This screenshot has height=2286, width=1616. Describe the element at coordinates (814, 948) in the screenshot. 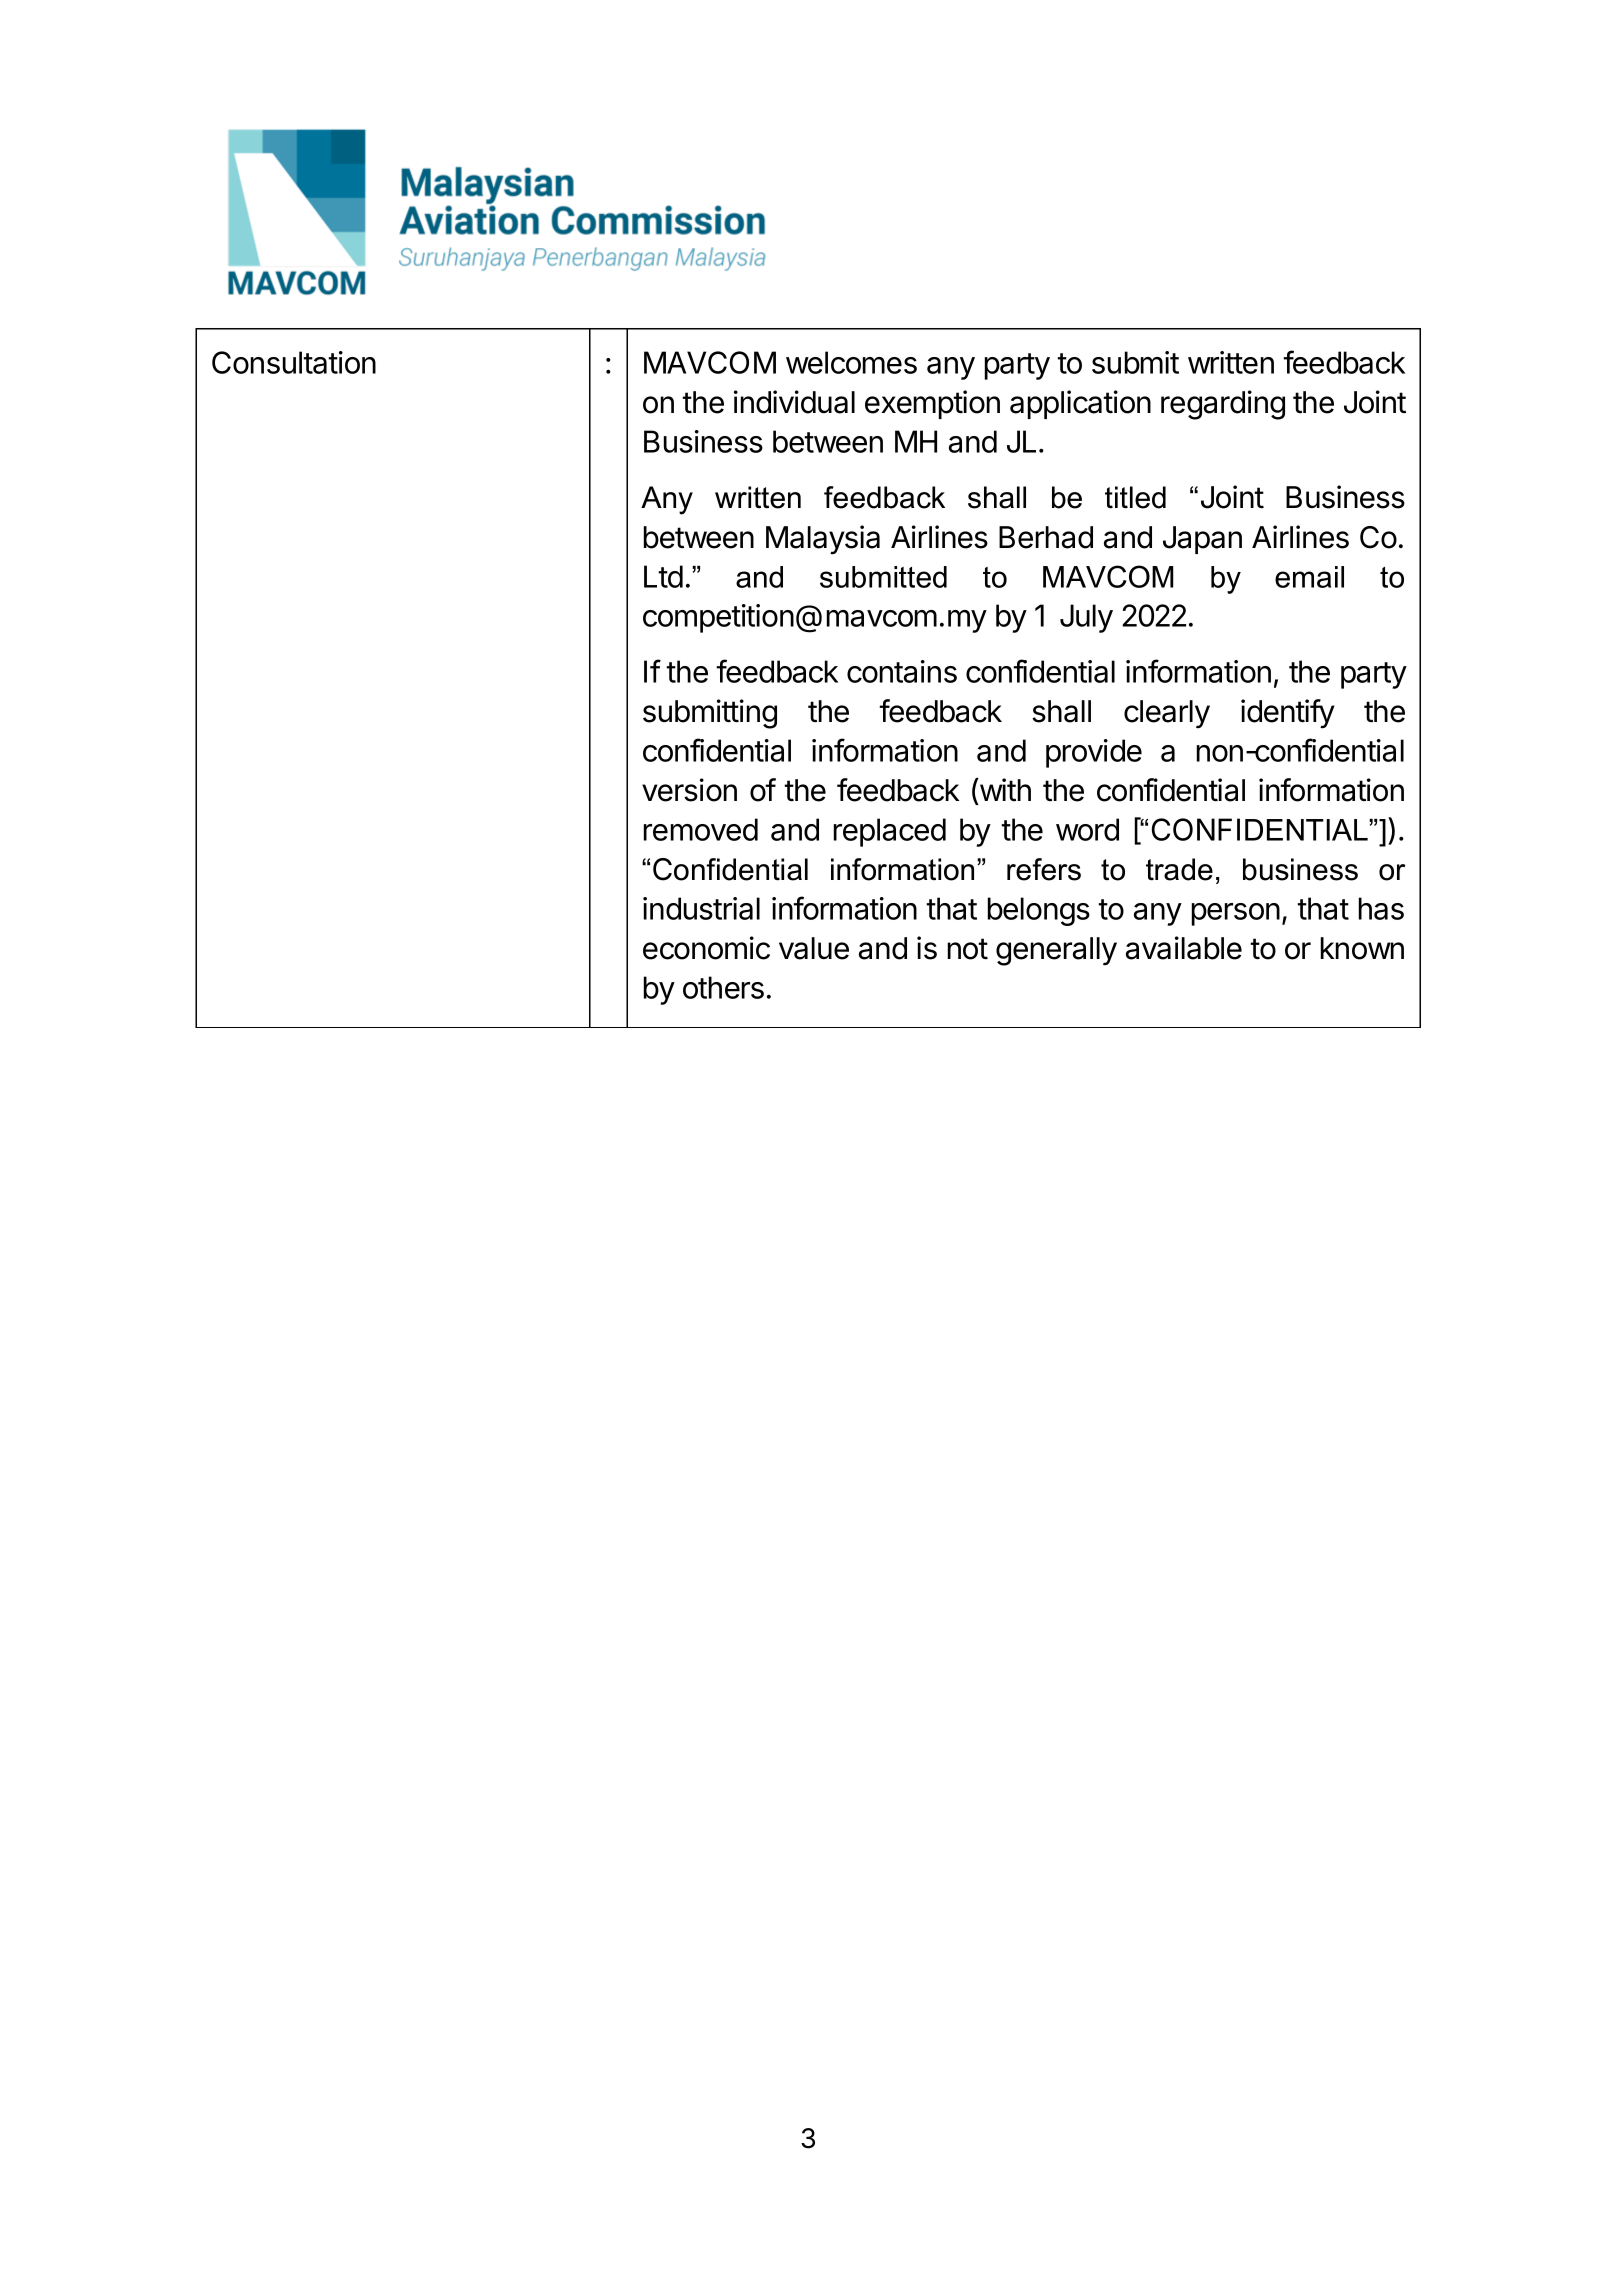

I see `value` at that location.
